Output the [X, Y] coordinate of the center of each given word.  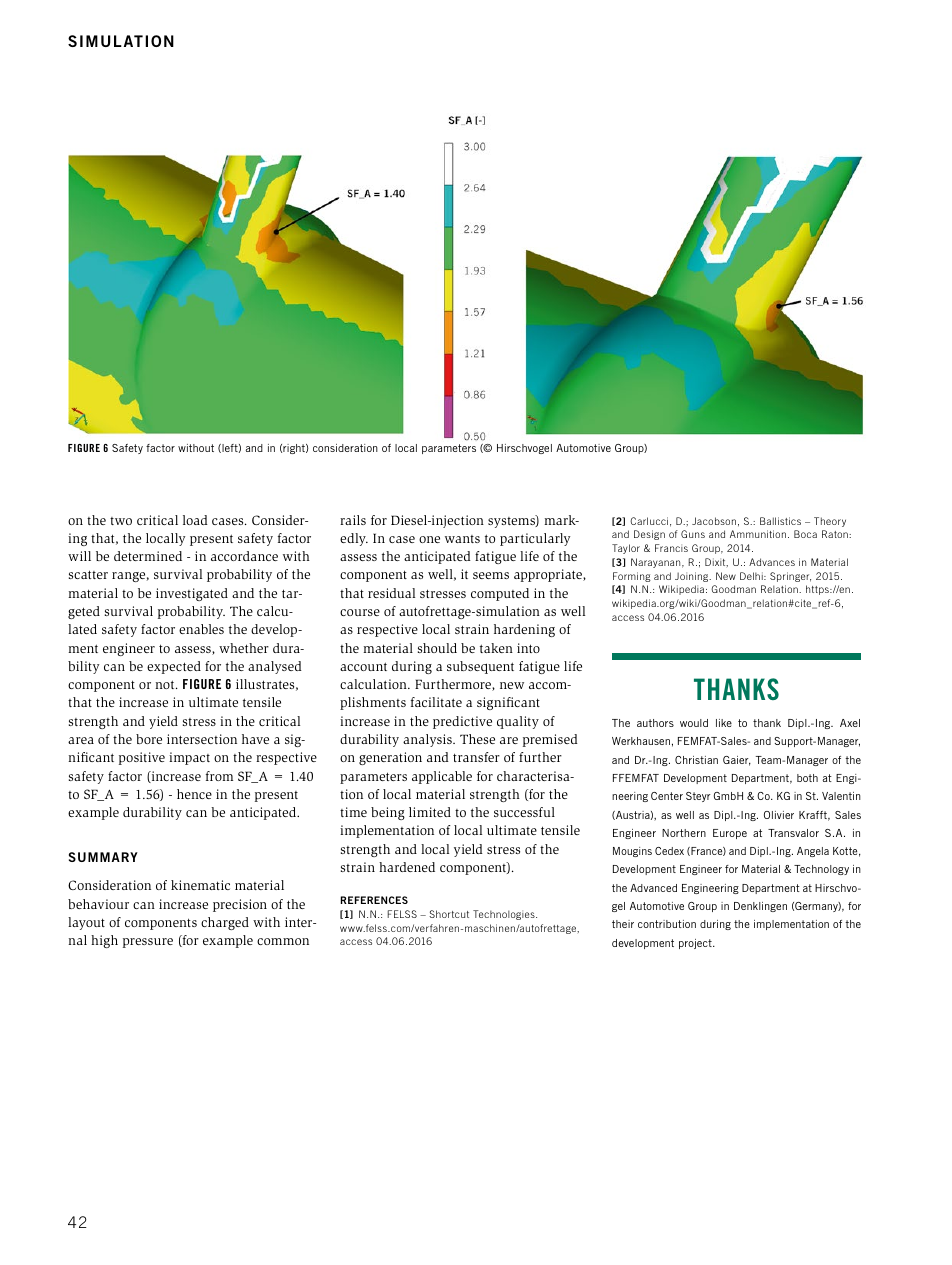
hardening [524, 630]
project [696, 944]
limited [430, 812]
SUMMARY [103, 857]
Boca [805, 534]
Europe [730, 834]
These [477, 739]
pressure [148, 943]
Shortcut [449, 914]
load [195, 520]
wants [462, 539]
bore [149, 739]
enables [201, 629]
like [724, 723]
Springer [790, 577]
